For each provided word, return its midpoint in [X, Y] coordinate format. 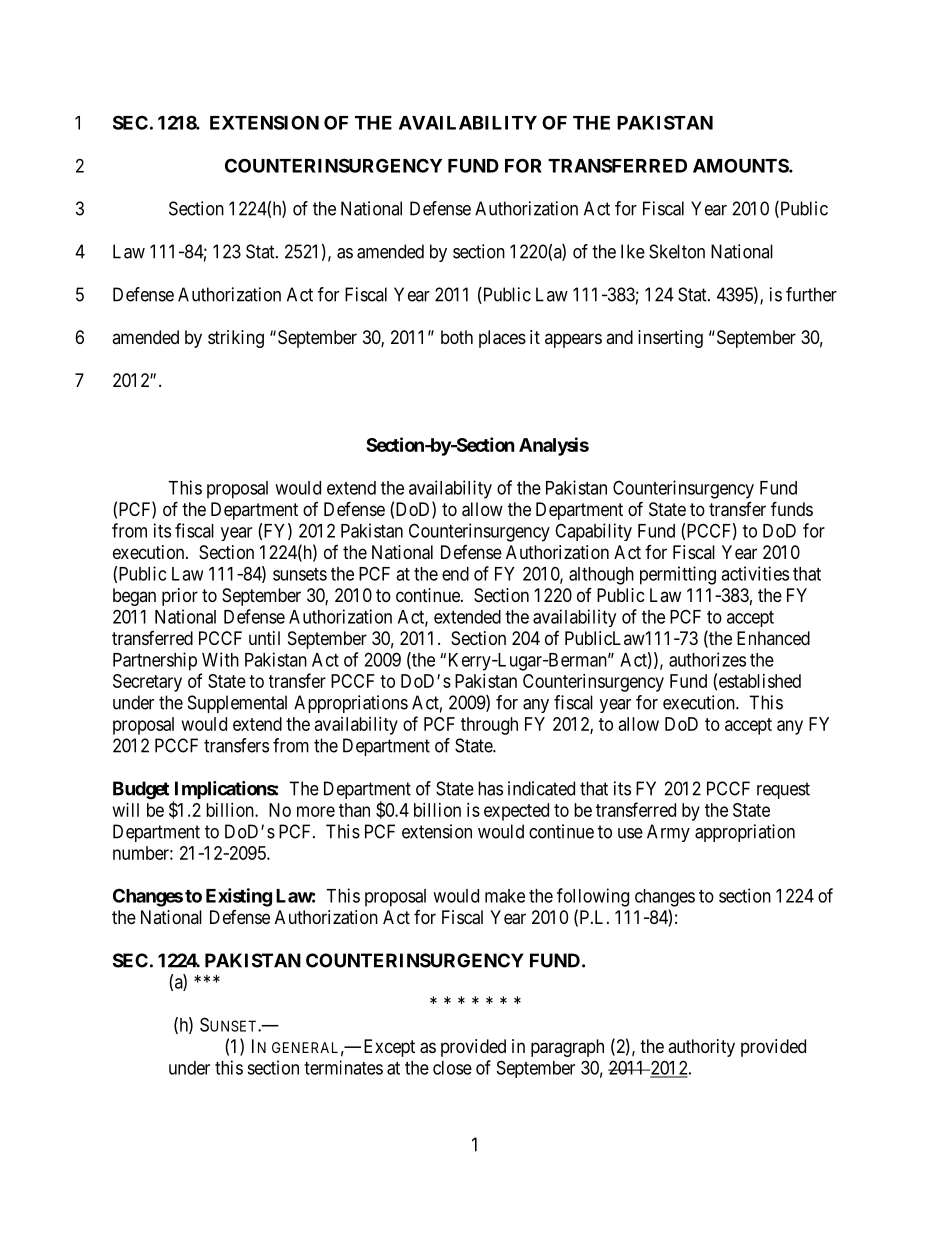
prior [180, 597]
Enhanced [773, 638]
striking [236, 339]
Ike [633, 251]
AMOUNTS [741, 165]
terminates [343, 1067]
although [601, 576]
